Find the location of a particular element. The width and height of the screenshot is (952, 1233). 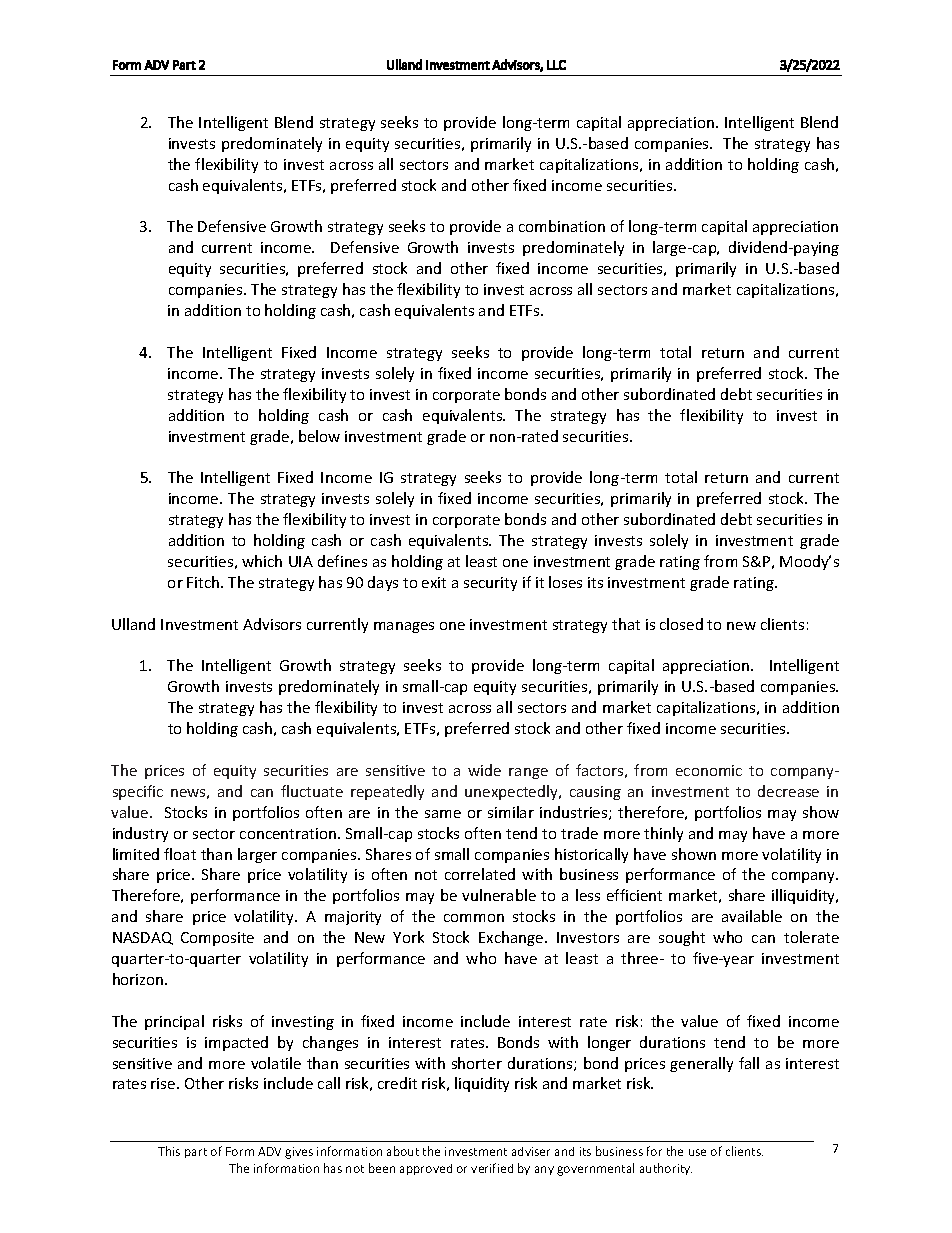

LLC is located at coordinates (556, 65).
